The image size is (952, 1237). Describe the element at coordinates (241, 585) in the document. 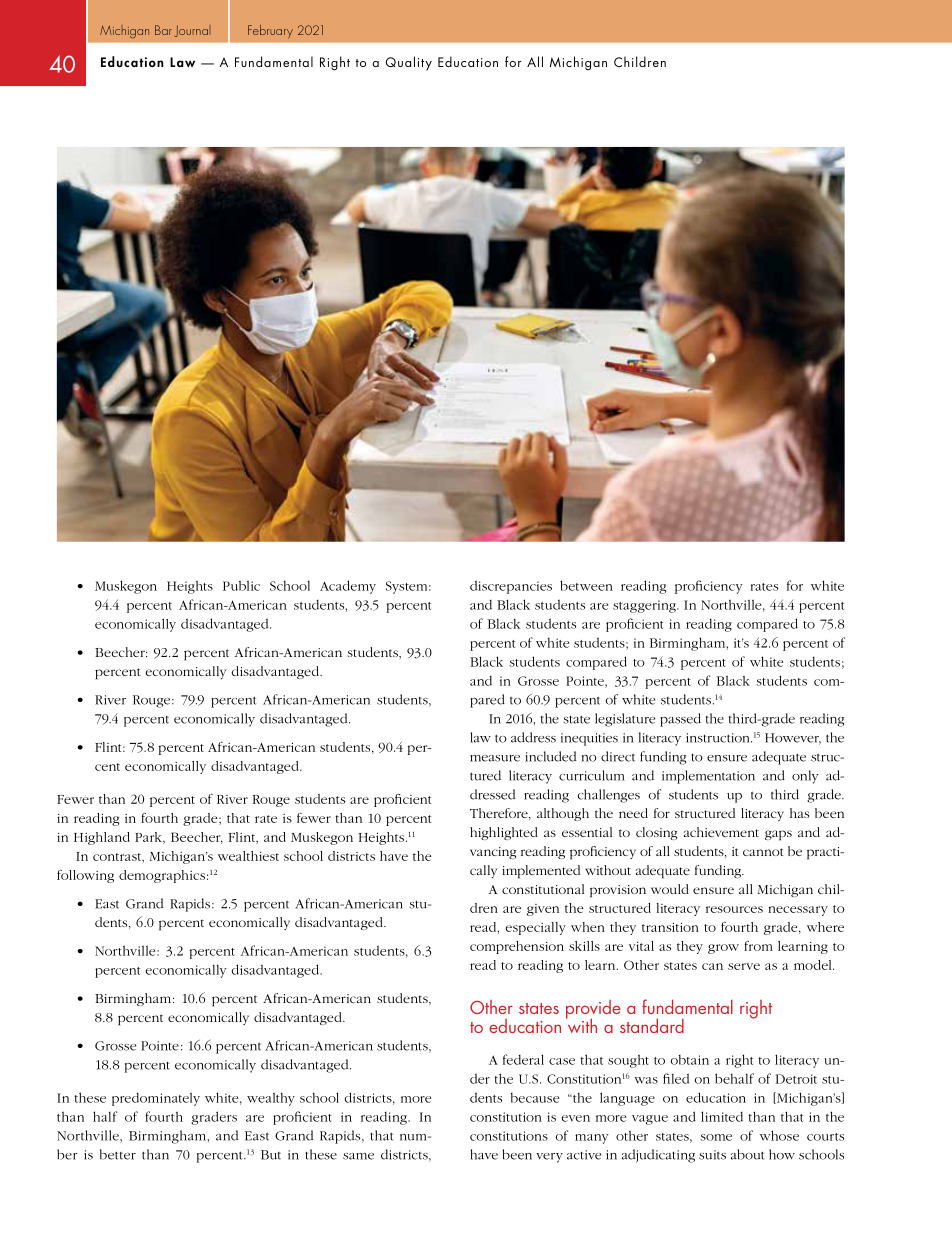

I see `Public` at that location.
